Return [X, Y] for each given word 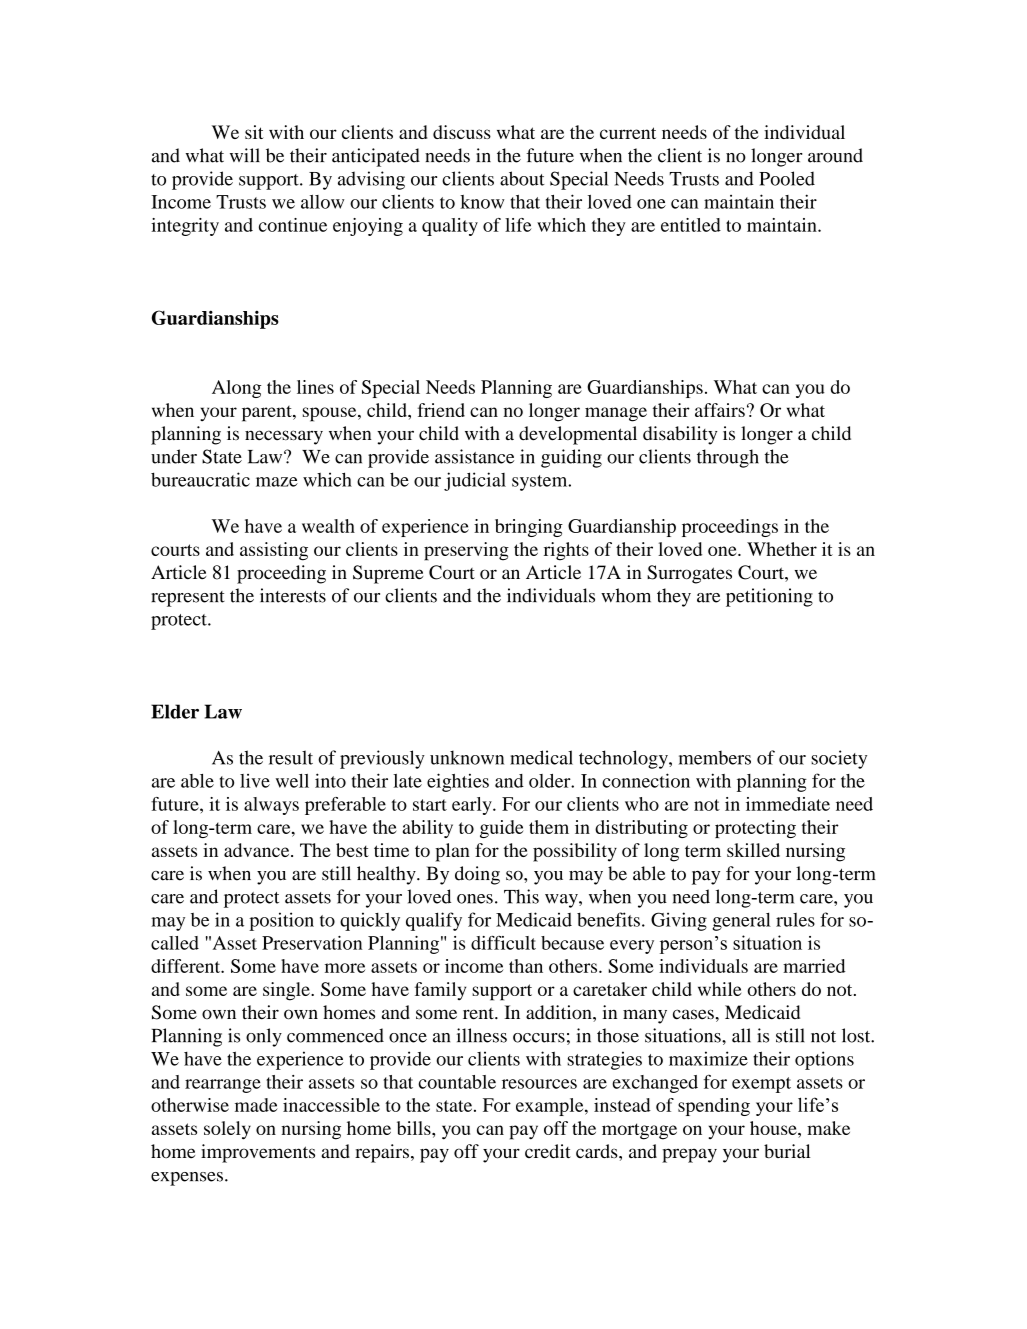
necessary [284, 437]
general [741, 921]
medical [541, 757]
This [521, 896]
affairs [720, 410]
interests [293, 595]
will [245, 155]
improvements [258, 1153]
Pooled [787, 178]
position [281, 921]
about [522, 178]
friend [441, 410]
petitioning [769, 597]
